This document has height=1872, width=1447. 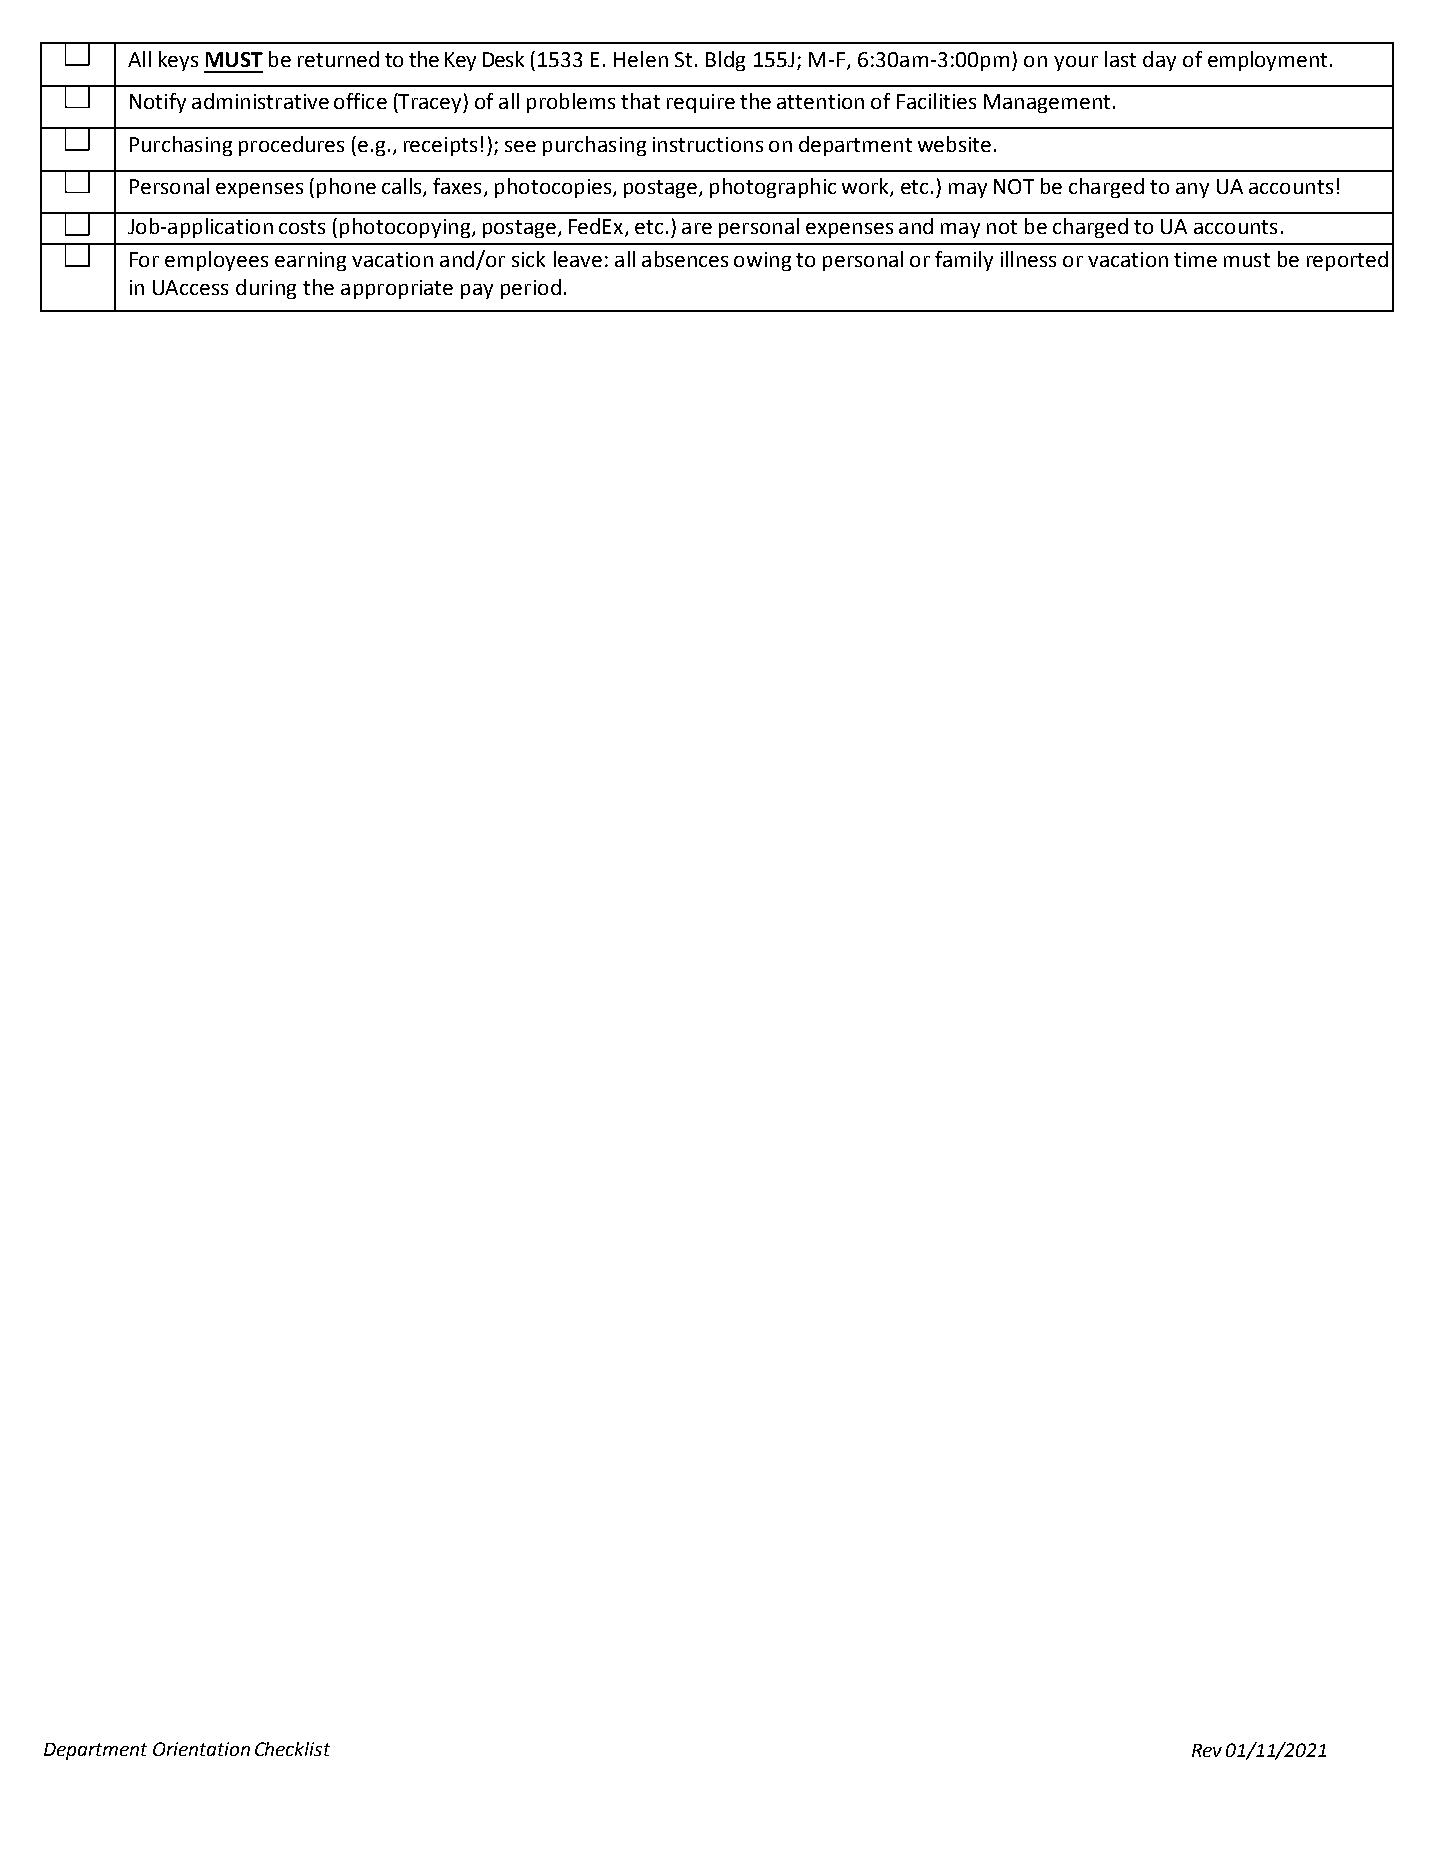 I want to click on administrative, so click(x=260, y=101).
